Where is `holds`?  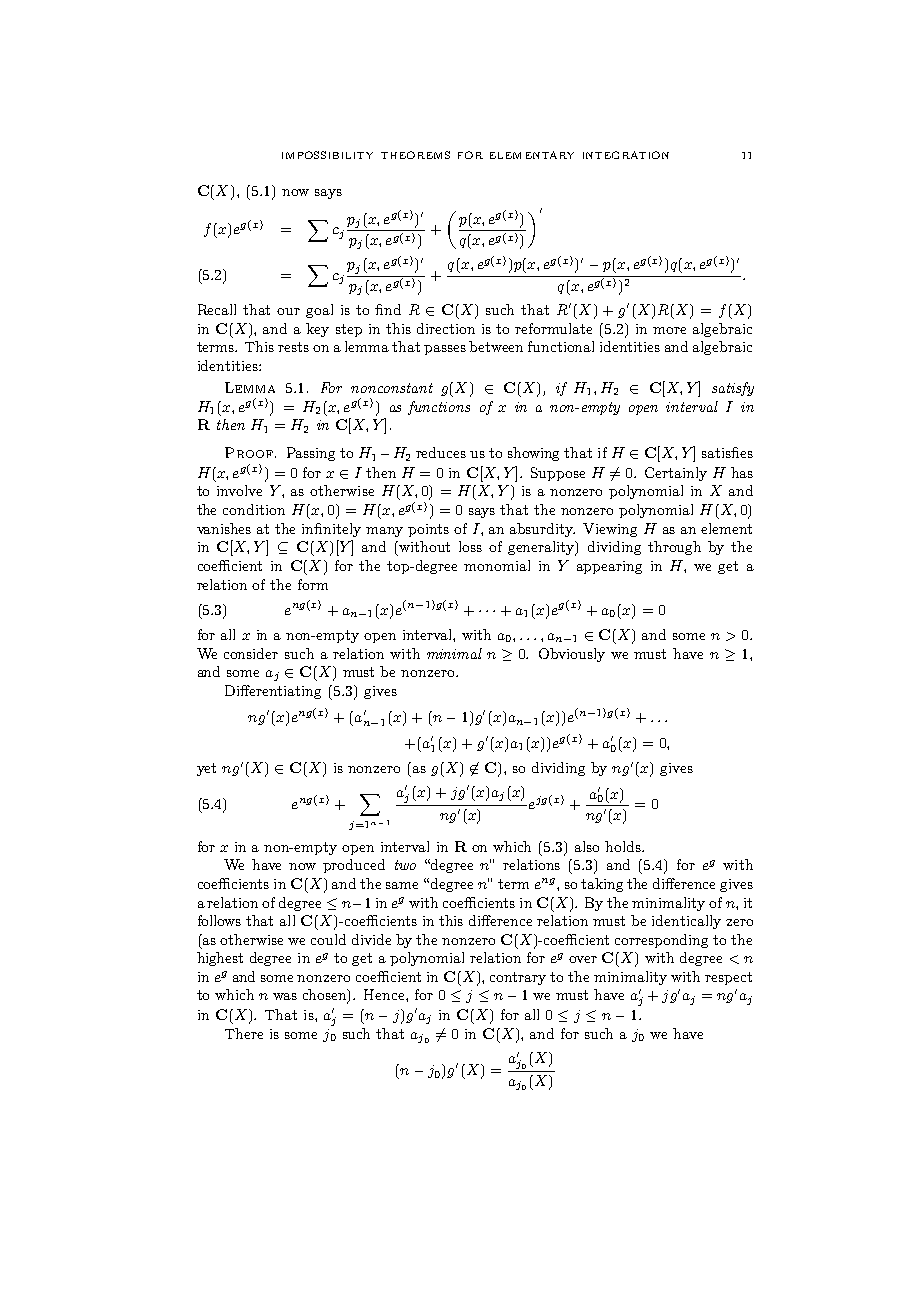 holds is located at coordinates (624, 846).
